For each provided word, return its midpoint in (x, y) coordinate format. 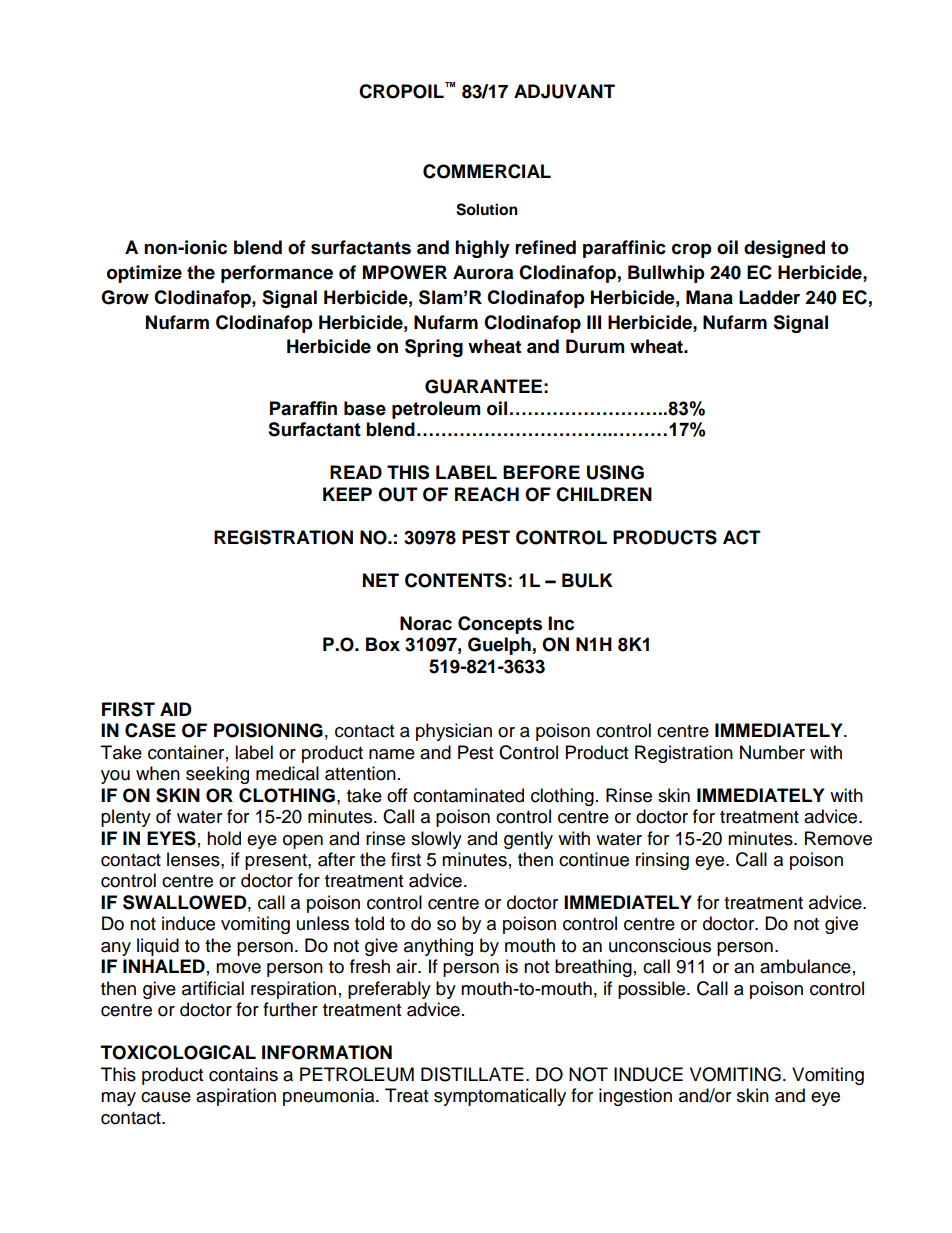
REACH (487, 494)
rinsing (662, 861)
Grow (125, 297)
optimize (144, 274)
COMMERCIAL (487, 171)
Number (772, 752)
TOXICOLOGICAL (178, 1052)
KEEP (347, 494)
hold (224, 838)
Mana (709, 297)
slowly (436, 840)
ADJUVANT (564, 91)
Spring (434, 348)
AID (176, 709)
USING (615, 472)
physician (454, 732)
